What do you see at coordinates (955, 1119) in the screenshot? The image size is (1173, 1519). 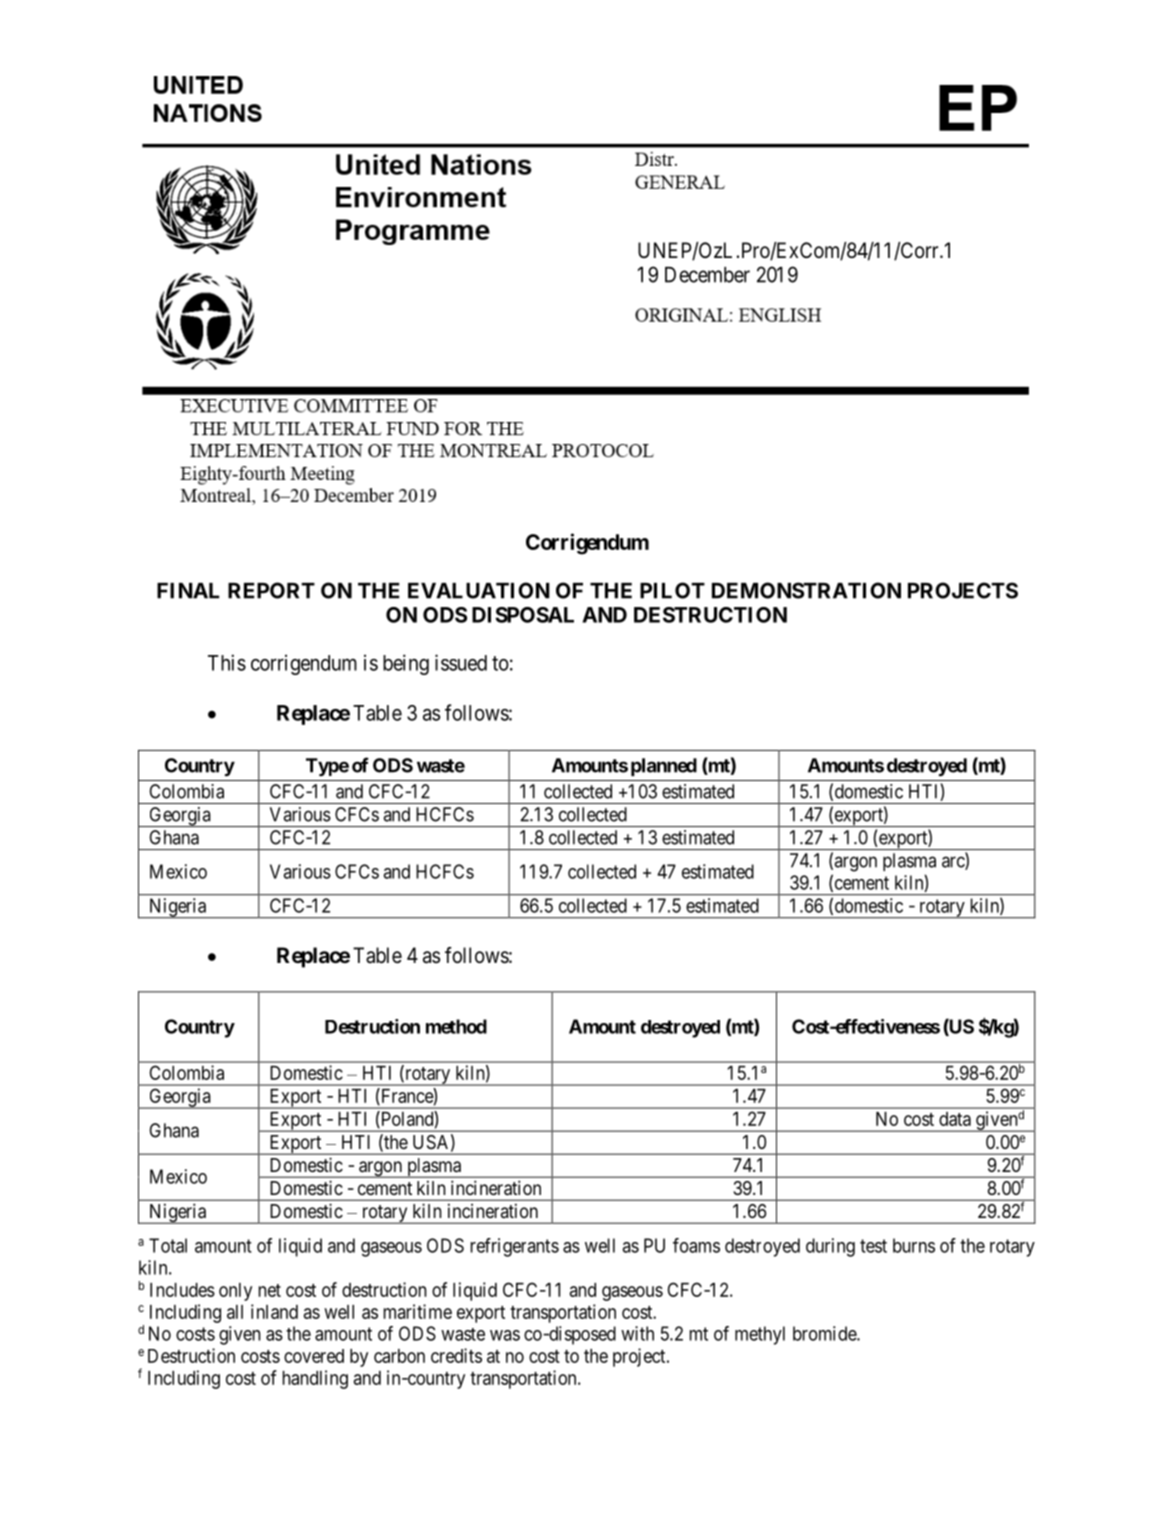 I see `data` at bounding box center [955, 1119].
